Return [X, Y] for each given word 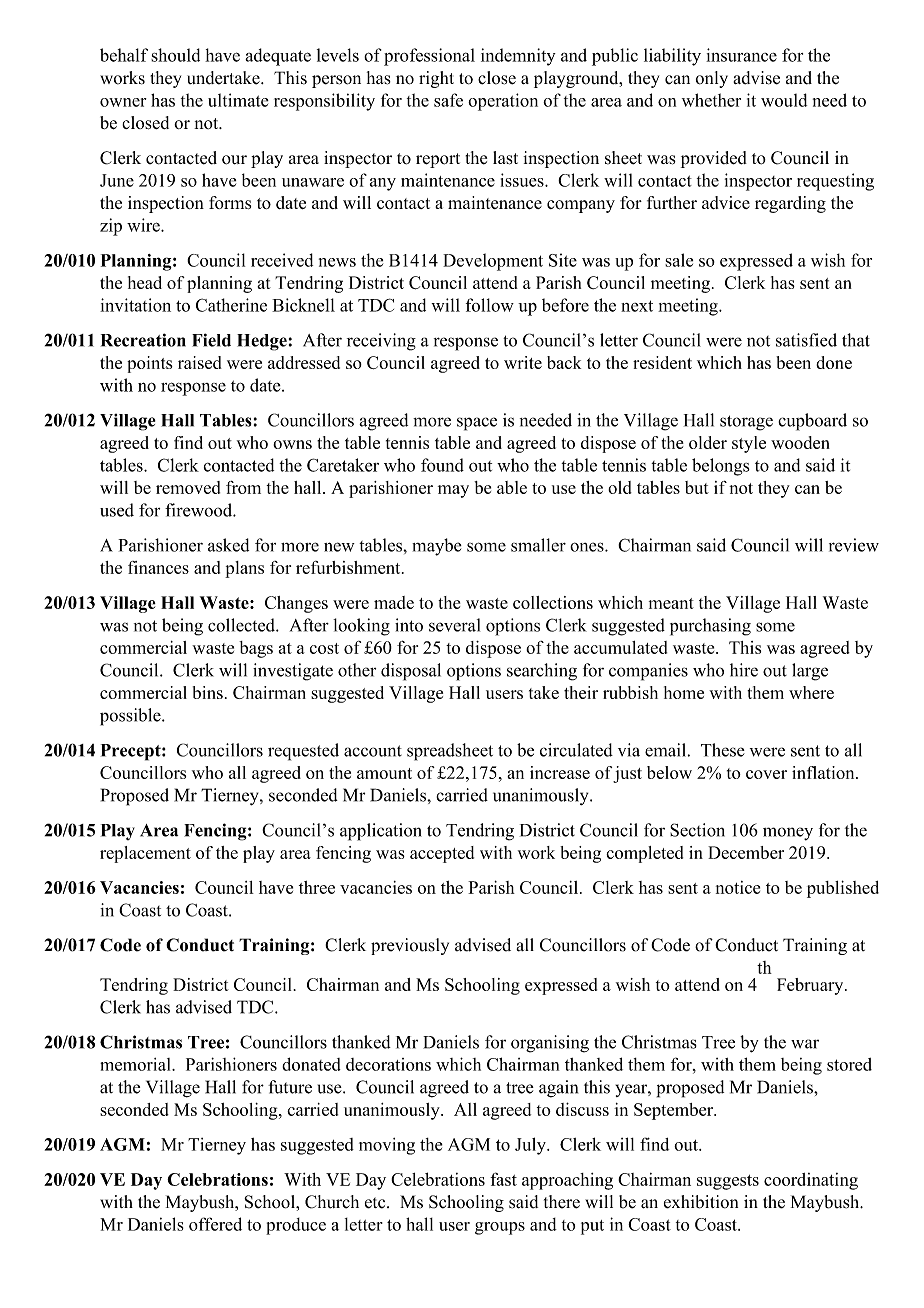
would [784, 100]
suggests [728, 1182]
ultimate [238, 100]
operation [503, 102]
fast [503, 1179]
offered [215, 1224]
